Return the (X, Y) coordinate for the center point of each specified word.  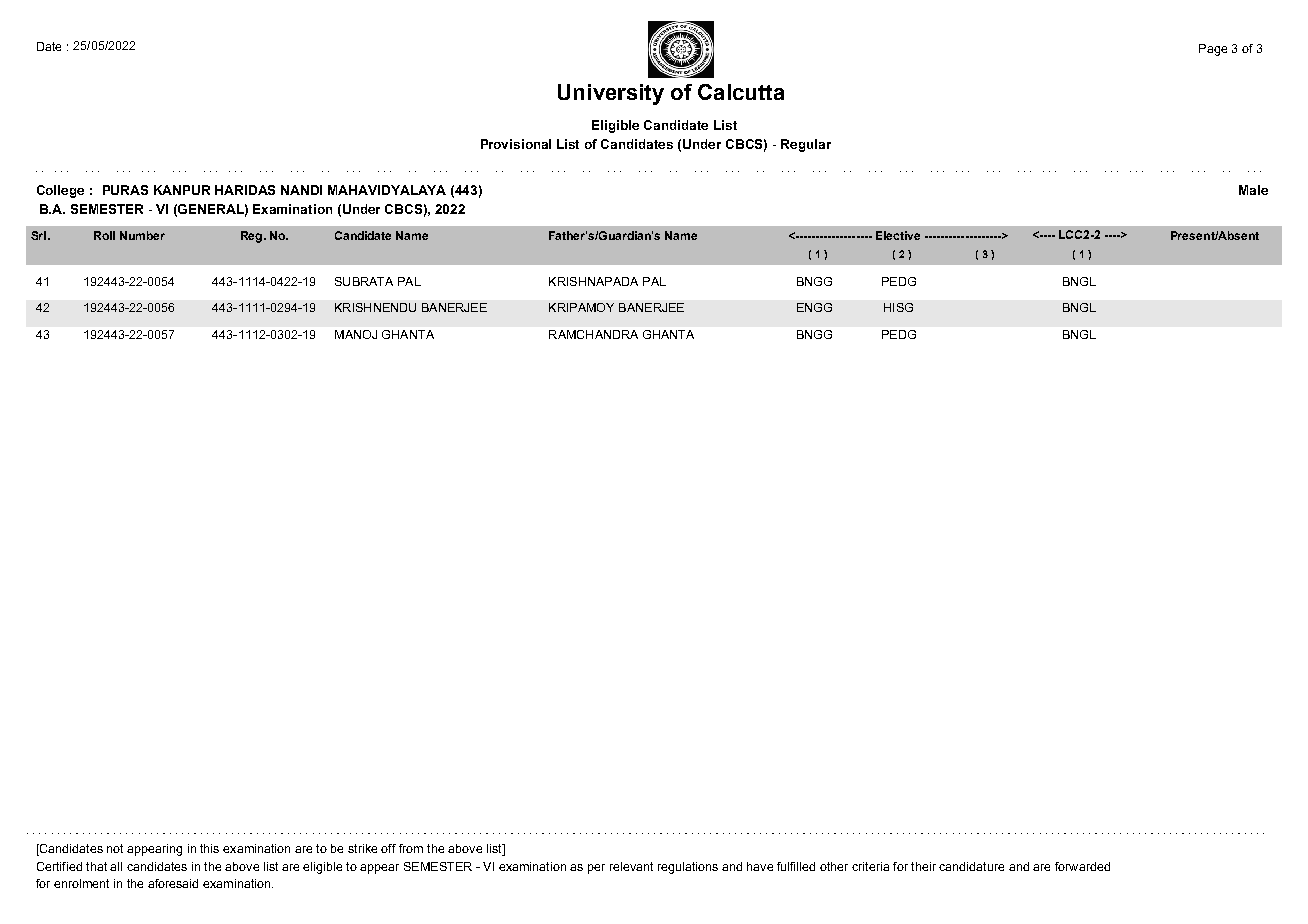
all (116, 866)
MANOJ (356, 334)
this (209, 848)
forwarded (1082, 866)
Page (1213, 50)
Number (142, 235)
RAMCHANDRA (593, 334)
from (411, 848)
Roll (104, 235)
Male (1253, 190)
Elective (898, 235)
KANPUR (182, 190)
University (611, 94)
